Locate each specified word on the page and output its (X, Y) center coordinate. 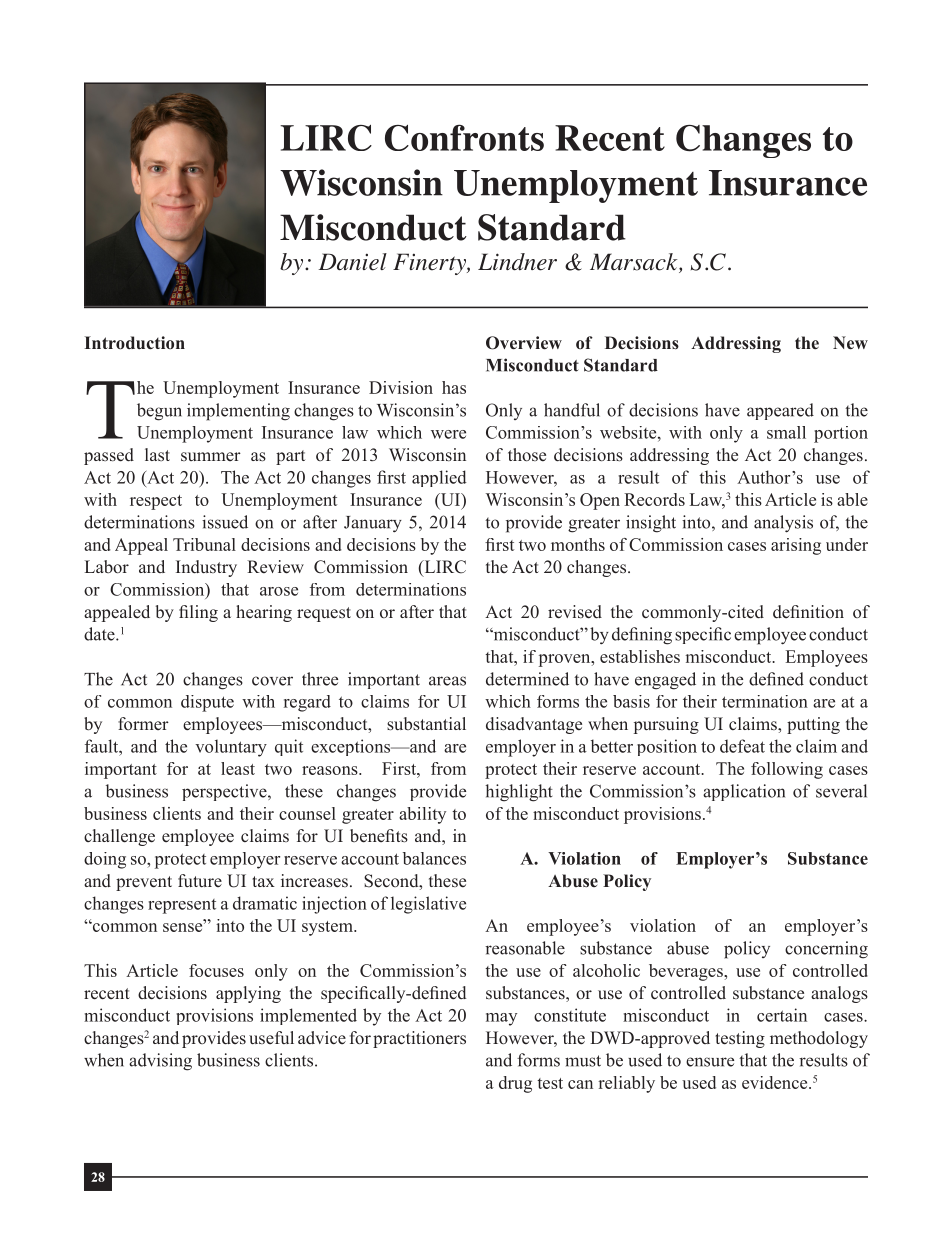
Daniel (353, 262)
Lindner (517, 262)
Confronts (464, 137)
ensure (710, 1062)
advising (160, 1062)
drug (515, 1084)
